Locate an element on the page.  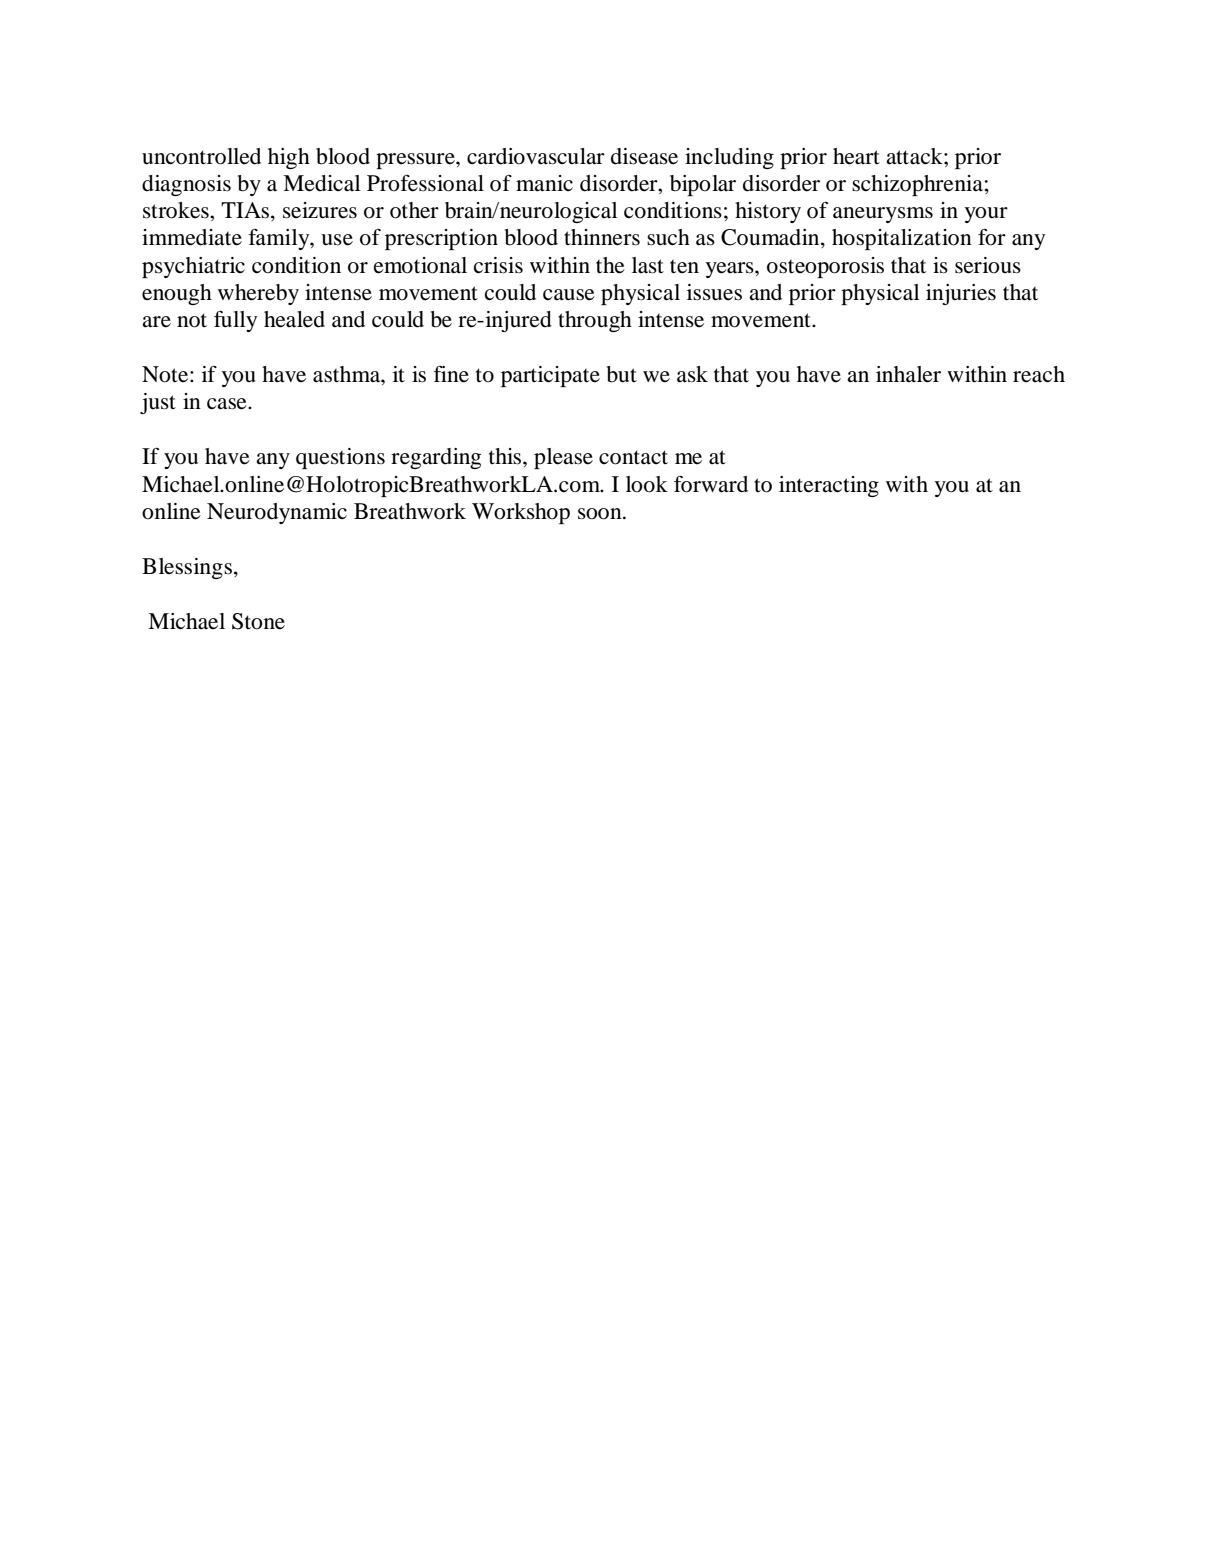
Stone is located at coordinates (258, 621).
